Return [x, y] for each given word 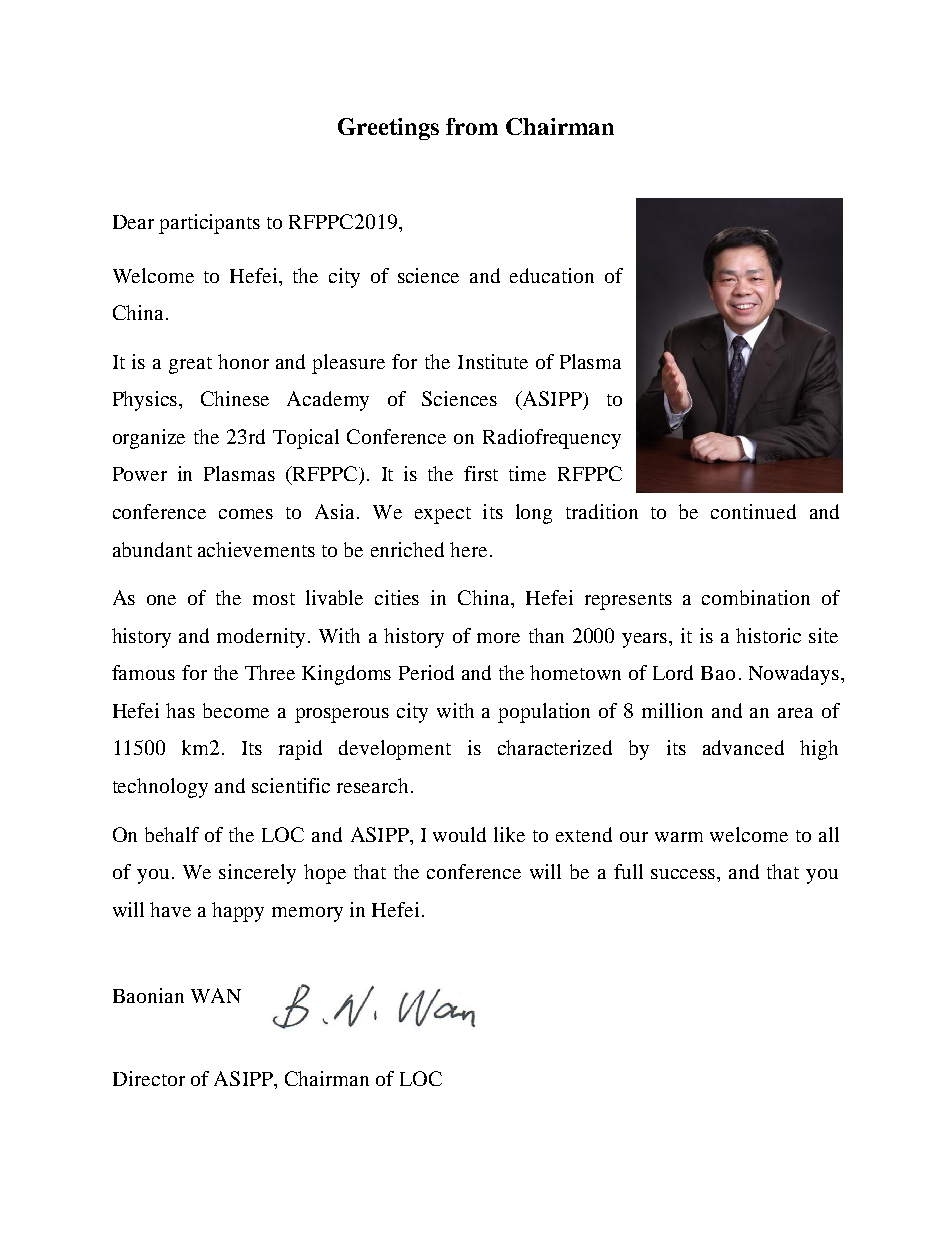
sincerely [257, 874]
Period [426, 672]
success [684, 874]
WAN [216, 995]
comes [246, 514]
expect [443, 515]
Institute [493, 361]
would [459, 834]
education [552, 275]
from [472, 126]
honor [243, 361]
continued [753, 511]
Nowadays [795, 675]
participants [209, 224]
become [236, 710]
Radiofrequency [552, 439]
